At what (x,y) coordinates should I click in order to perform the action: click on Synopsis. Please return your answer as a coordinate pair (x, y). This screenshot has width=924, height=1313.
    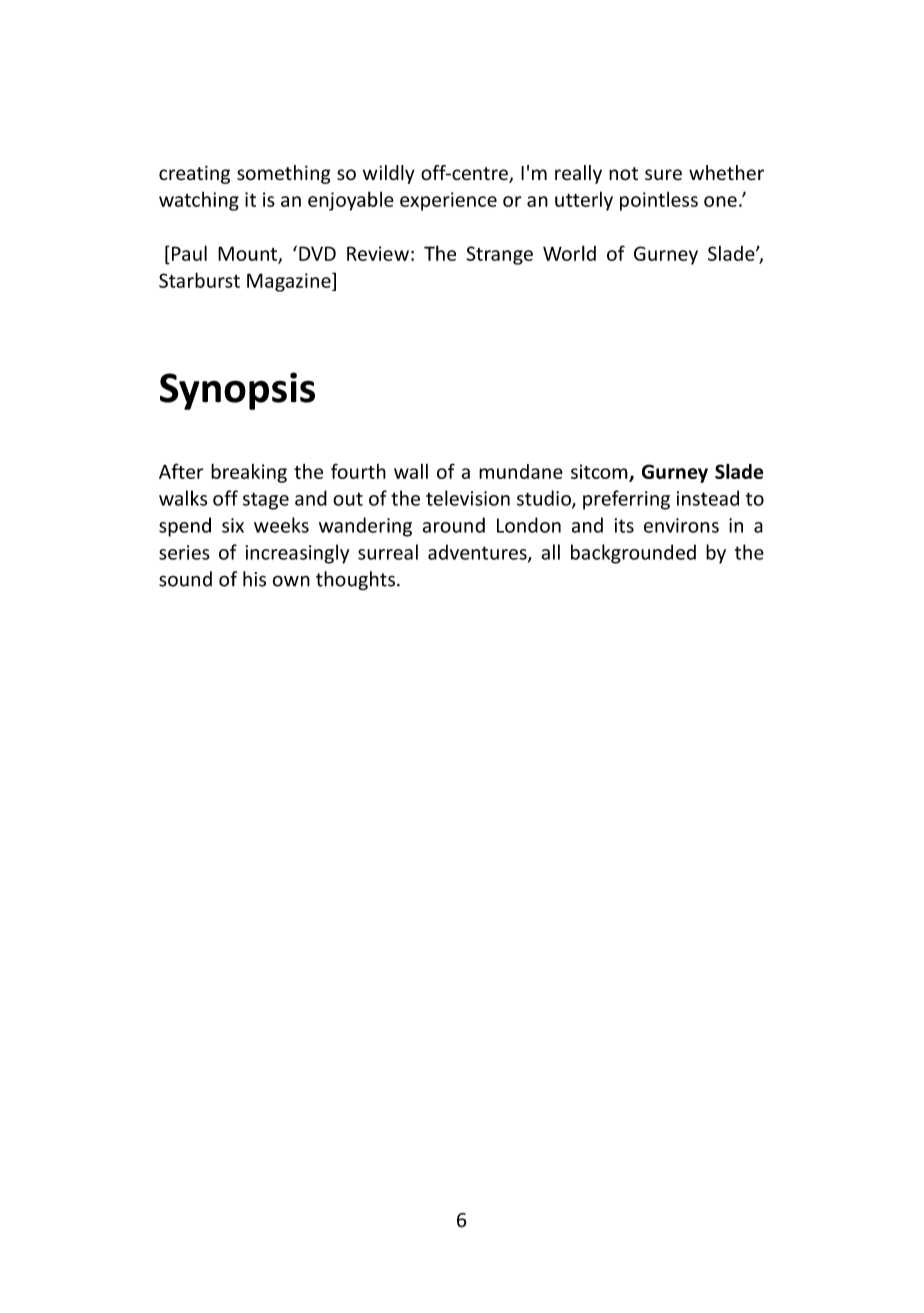
    Looking at the image, I should click on (237, 391).
